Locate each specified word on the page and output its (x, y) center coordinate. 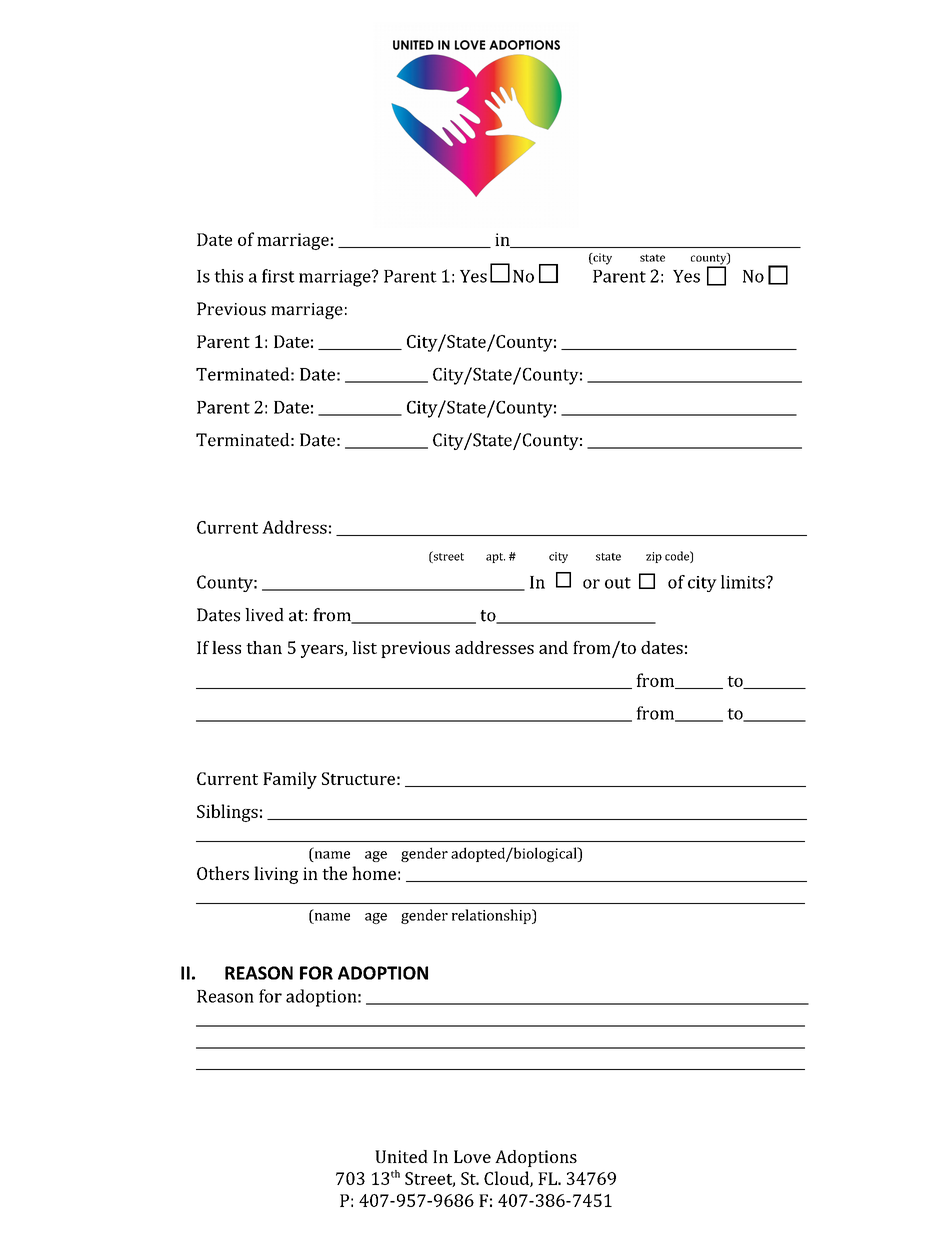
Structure (358, 778)
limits (744, 582)
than (264, 647)
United (401, 1156)
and (553, 647)
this (228, 276)
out (618, 583)
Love (472, 1156)
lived (264, 615)
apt (495, 558)
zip (654, 557)
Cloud (507, 1179)
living (276, 875)
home (374, 873)
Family (290, 780)
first (278, 276)
